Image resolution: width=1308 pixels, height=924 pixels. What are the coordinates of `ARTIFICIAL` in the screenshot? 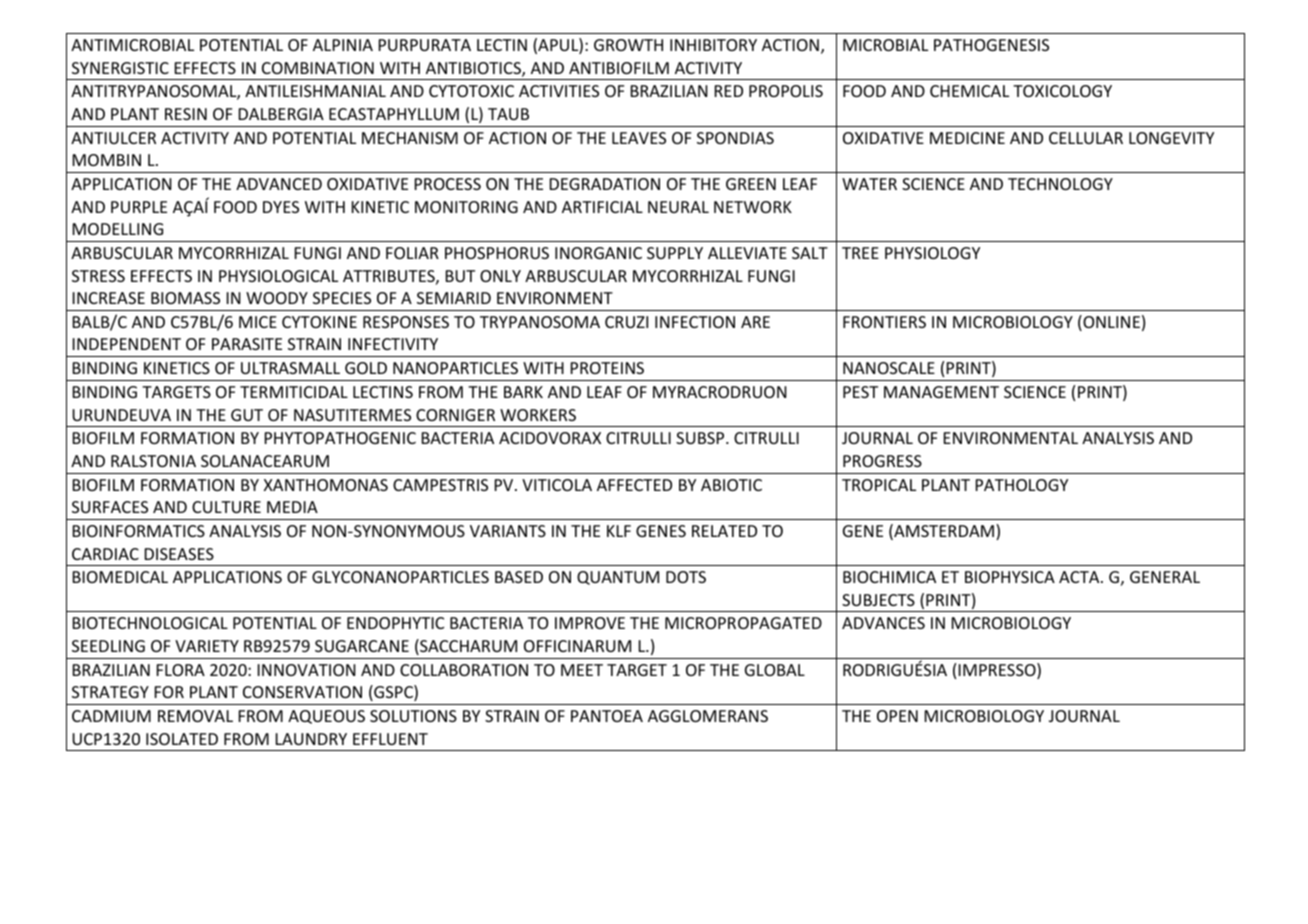 It's located at (602, 207).
